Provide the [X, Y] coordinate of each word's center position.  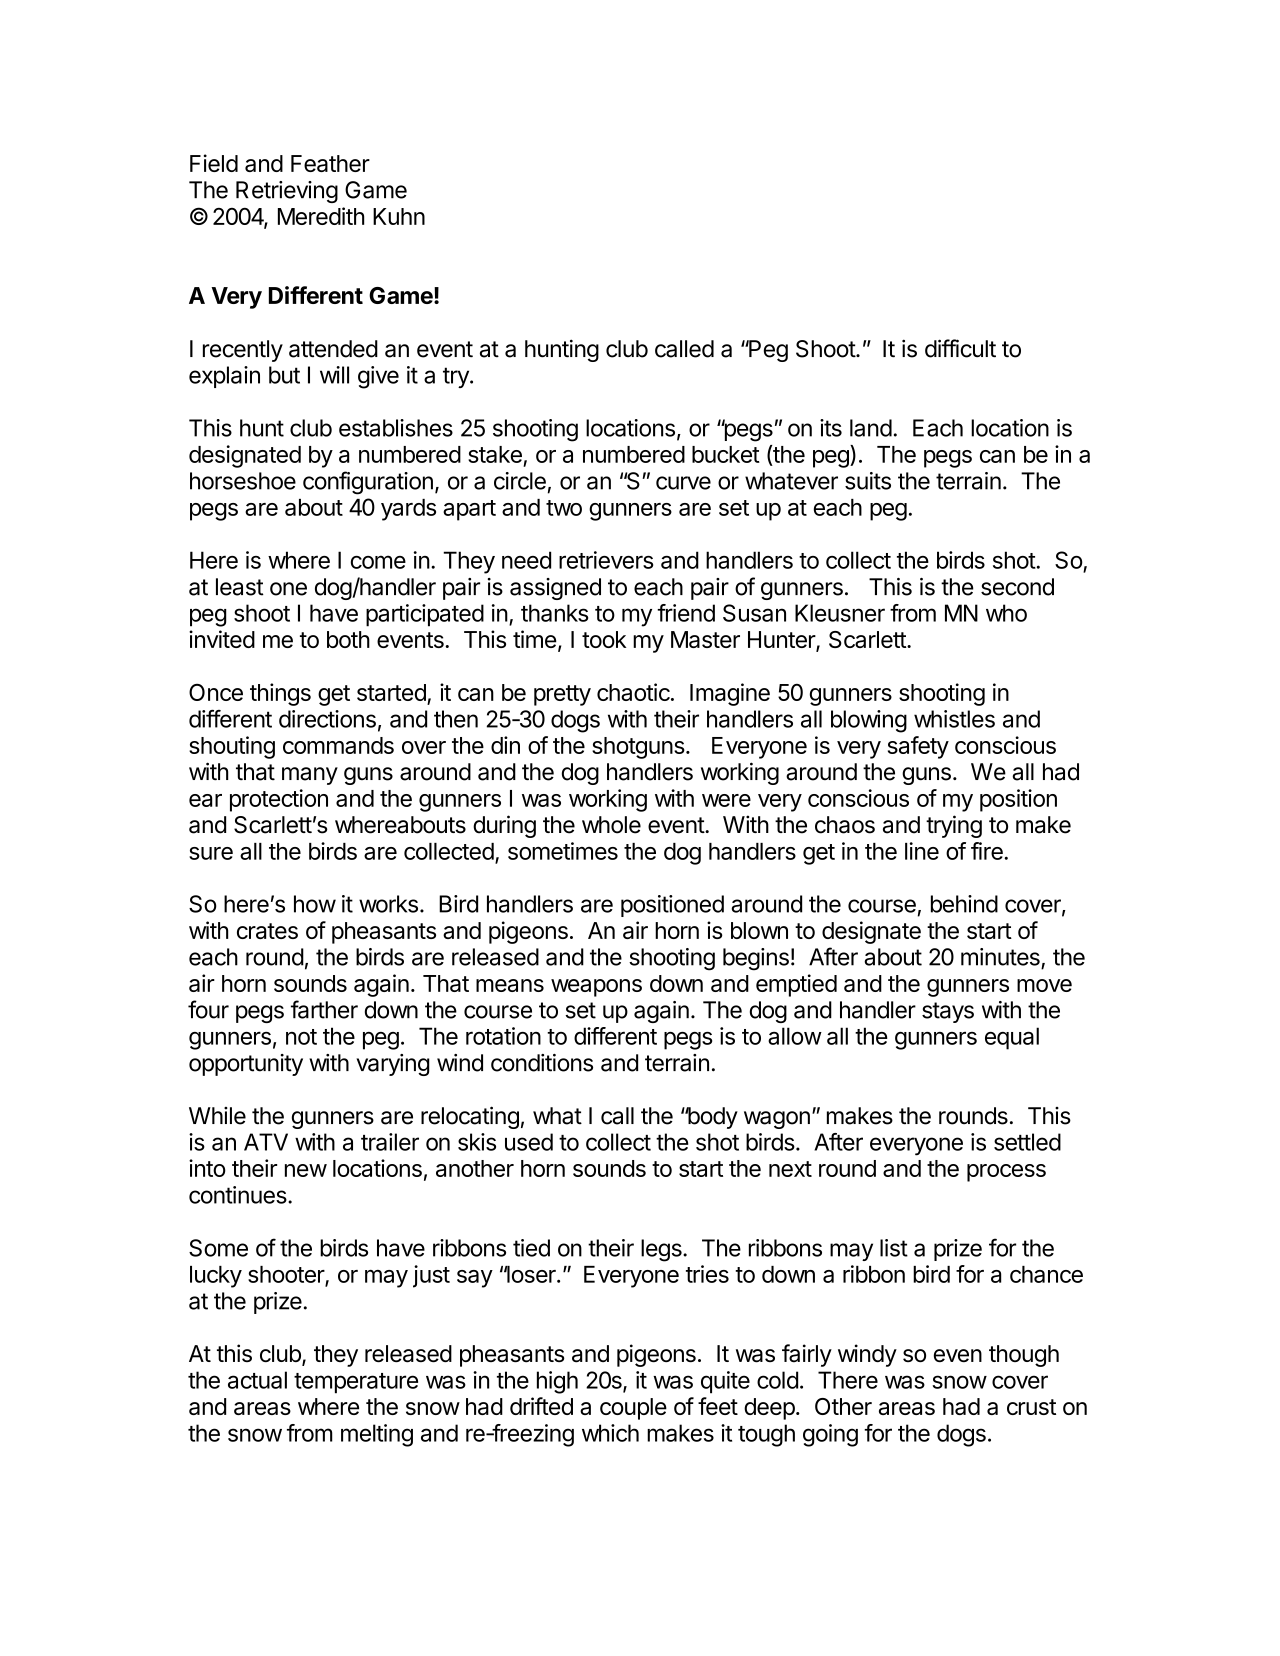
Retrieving [287, 192]
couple [633, 1409]
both [348, 639]
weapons [596, 988]
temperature [356, 1383]
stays [948, 1012]
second [1017, 587]
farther [324, 1009]
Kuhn [399, 216]
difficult [960, 348]
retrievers [606, 560]
